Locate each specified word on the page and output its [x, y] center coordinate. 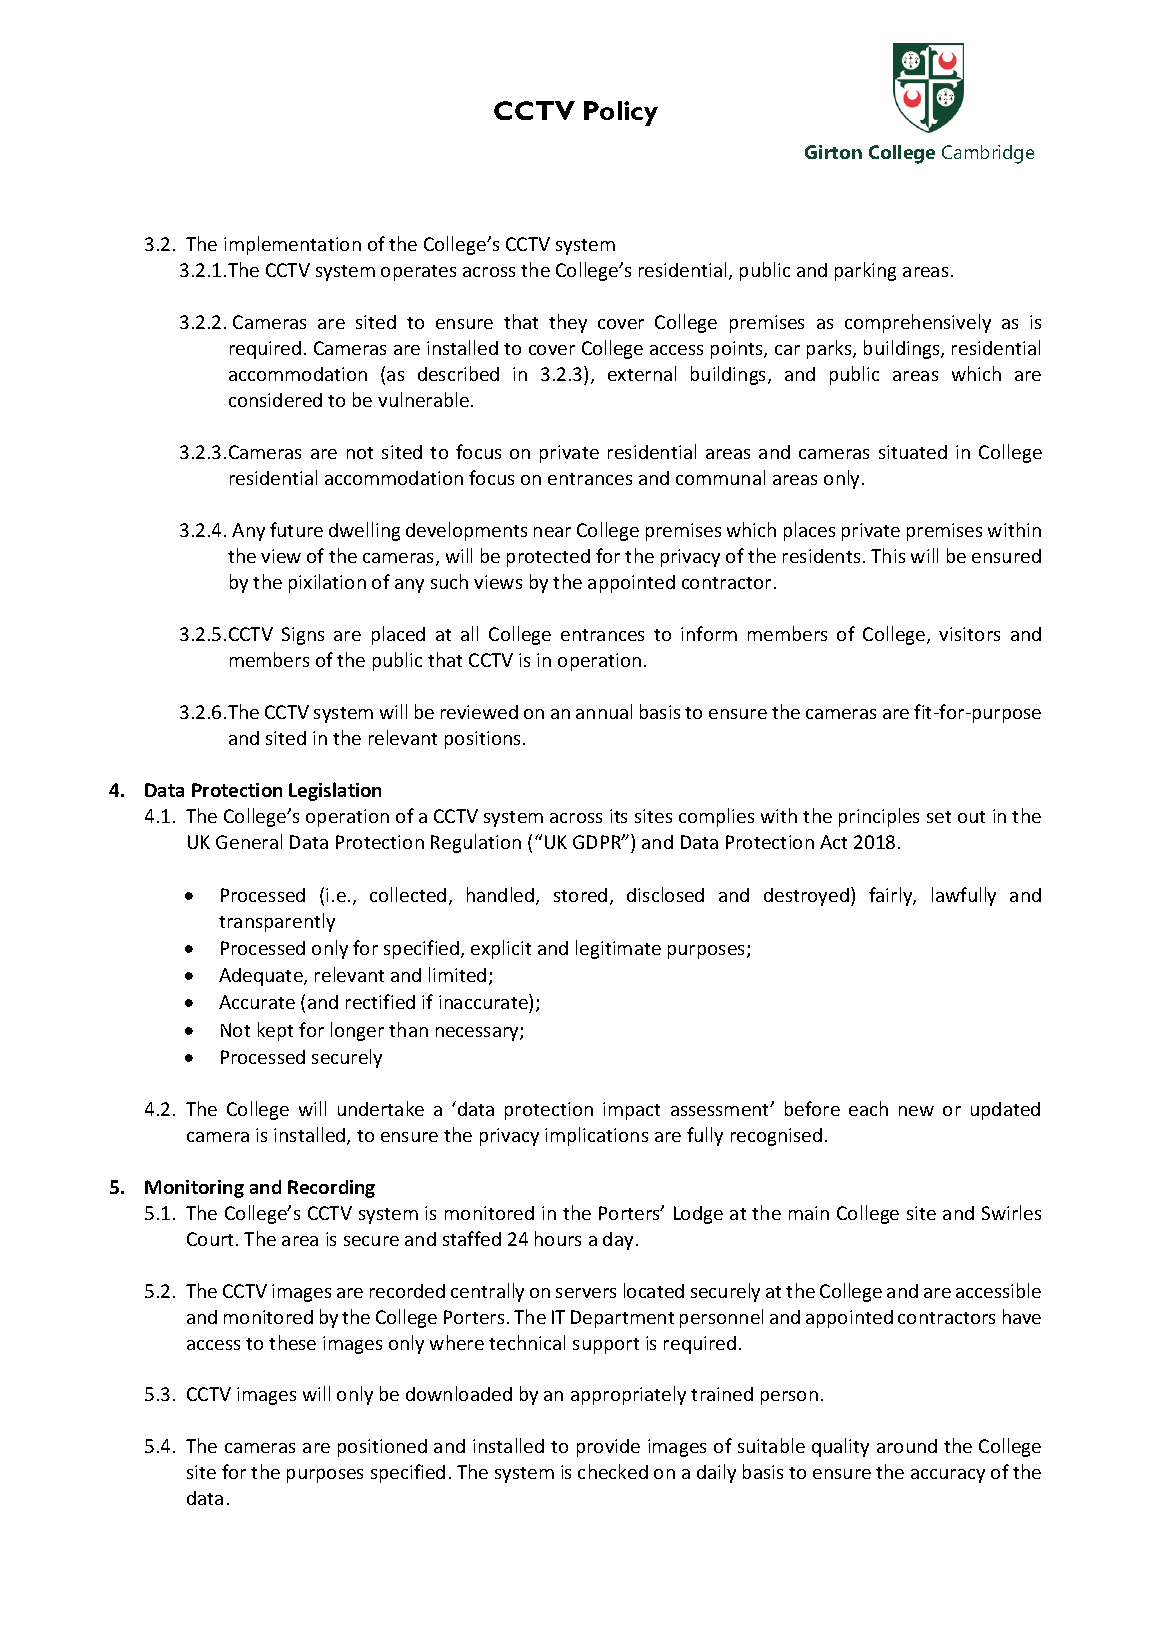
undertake [381, 1108]
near [552, 532]
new [916, 1111]
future [296, 529]
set [939, 817]
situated [913, 452]
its [618, 816]
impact [631, 1111]
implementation [292, 245]
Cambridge [988, 154]
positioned [382, 1448]
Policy [621, 113]
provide [608, 1448]
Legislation [335, 791]
